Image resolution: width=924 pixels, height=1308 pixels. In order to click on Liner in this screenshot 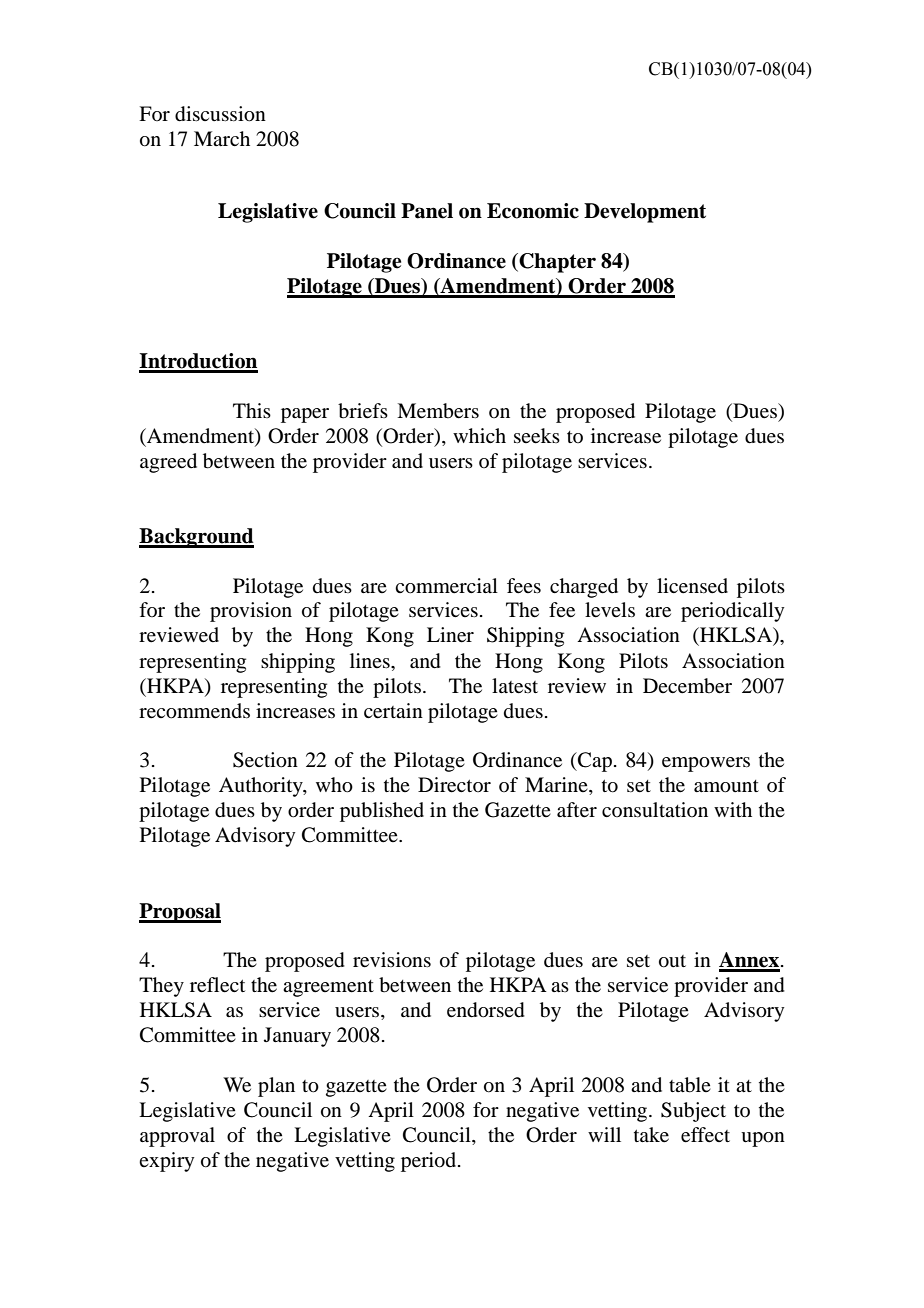, I will do `click(450, 635)`.
